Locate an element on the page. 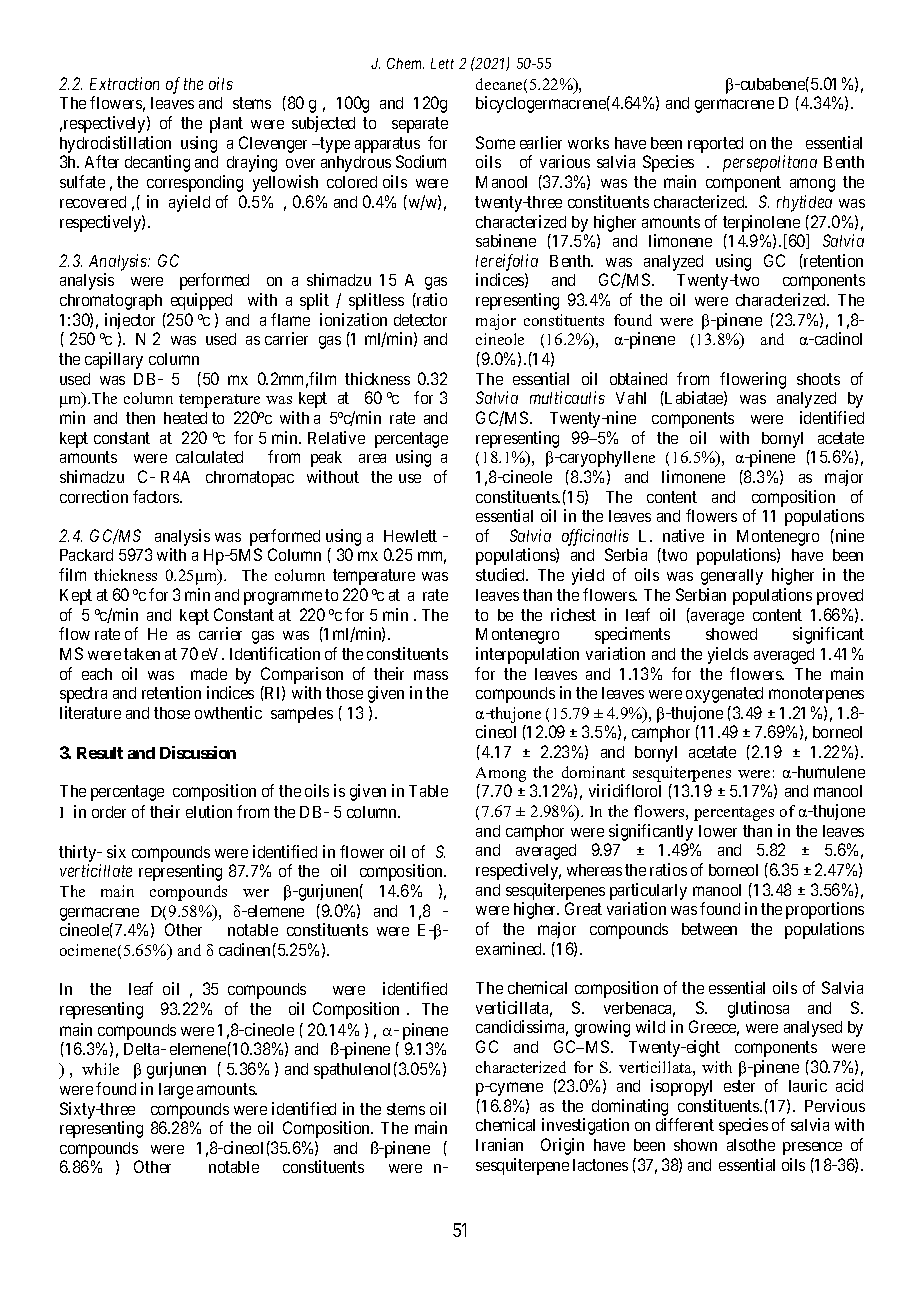  mass is located at coordinates (431, 675).
